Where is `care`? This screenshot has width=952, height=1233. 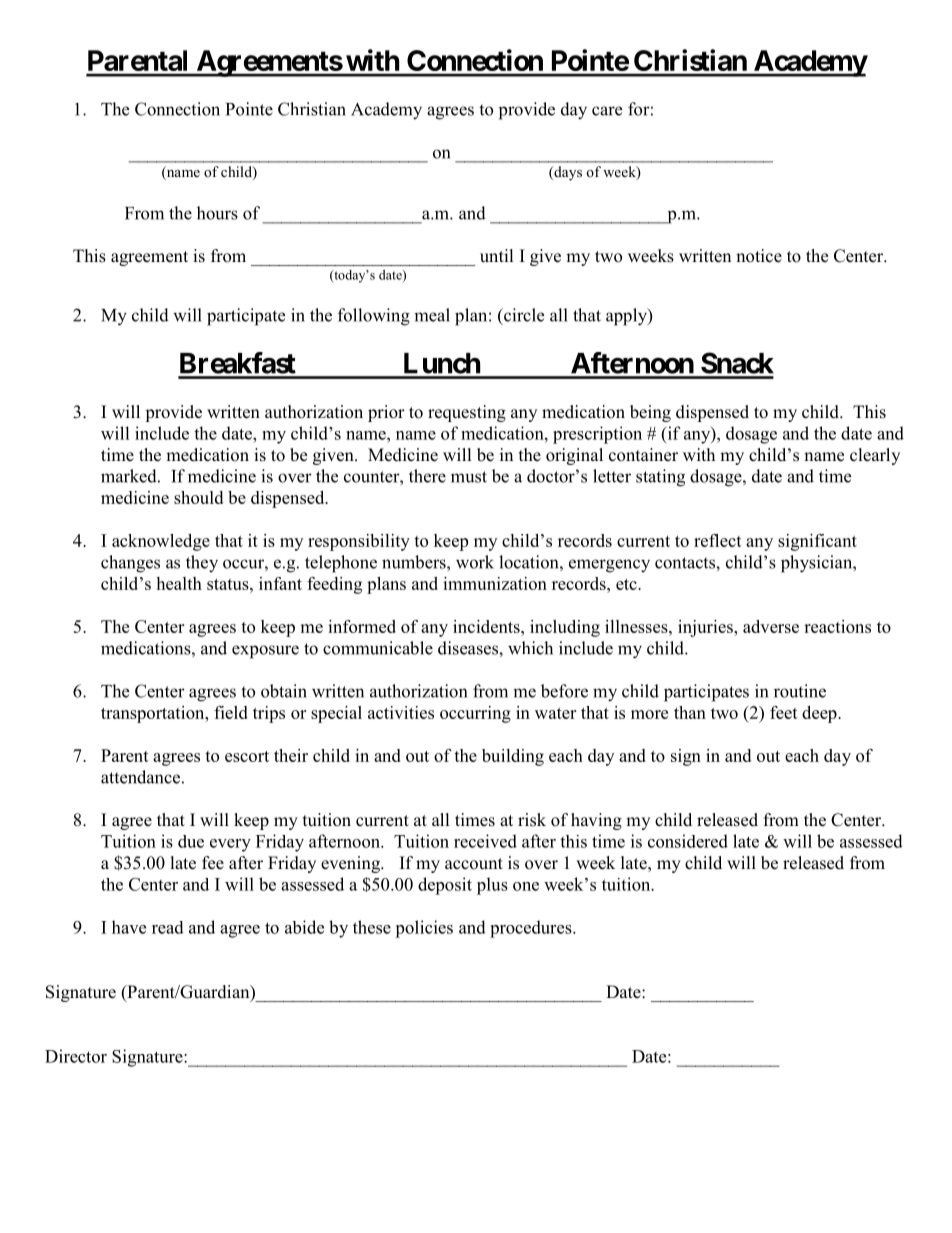 care is located at coordinates (607, 111).
